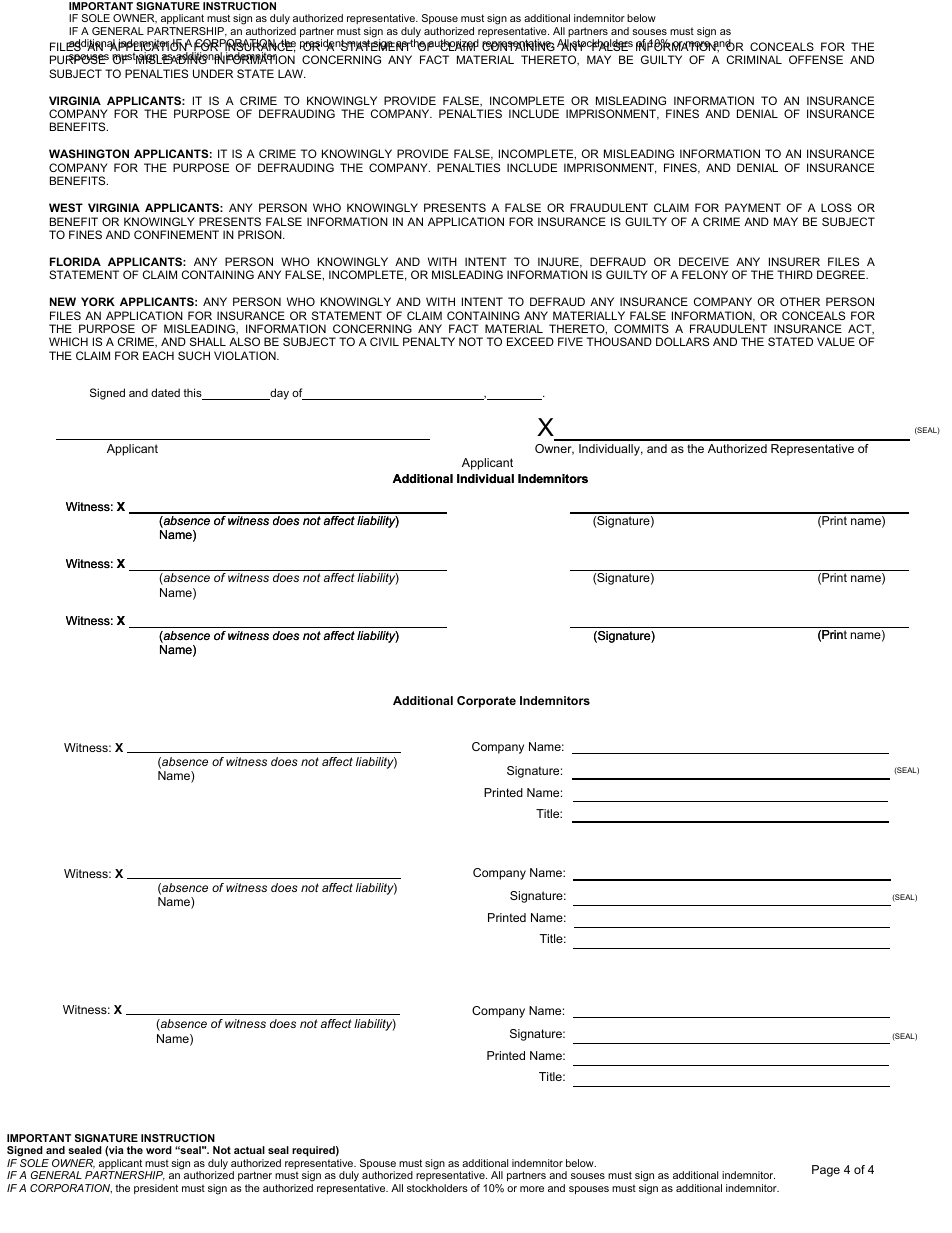 The height and width of the screenshot is (1233, 952). Describe the element at coordinates (486, 702) in the screenshot. I see `Corporate` at that location.
